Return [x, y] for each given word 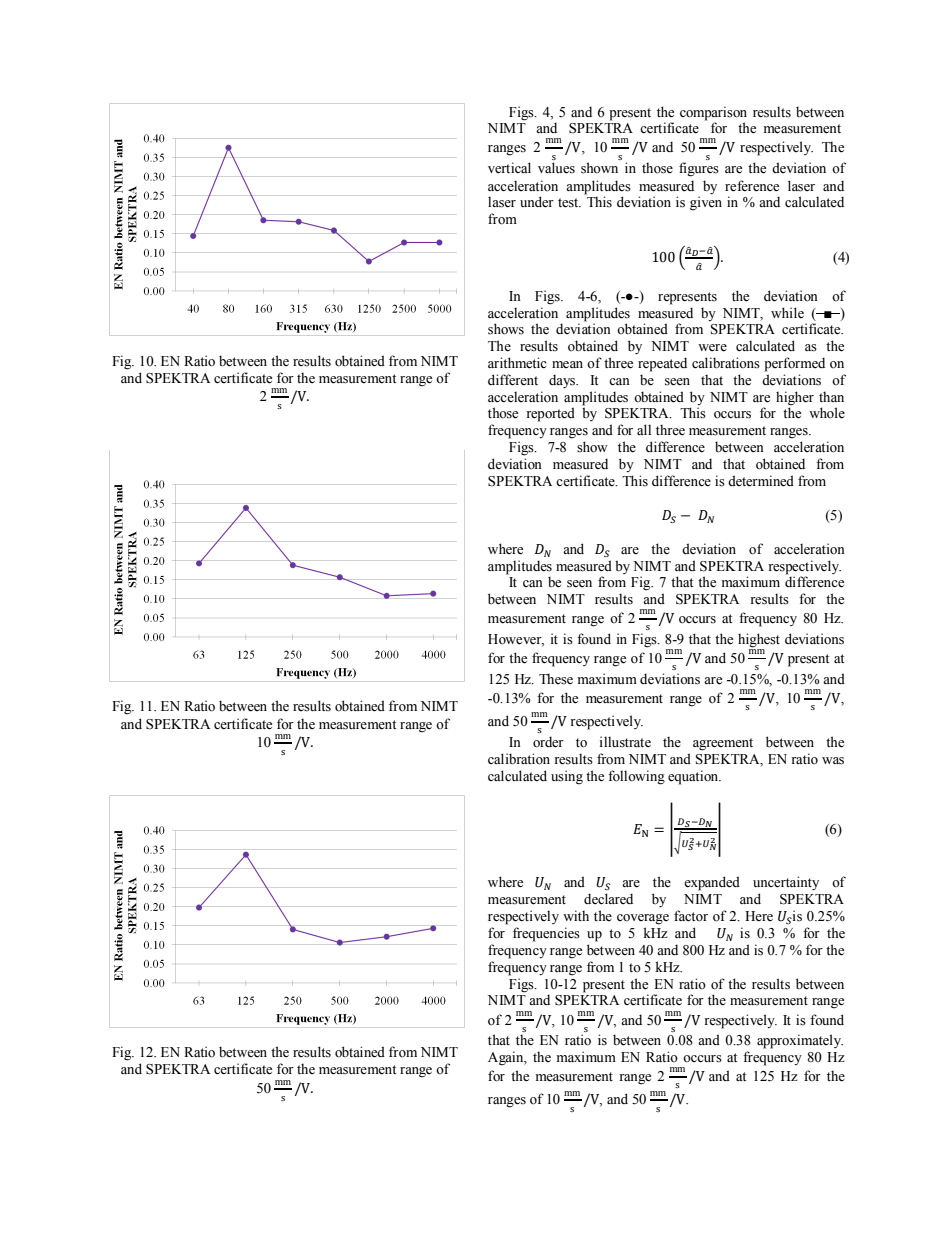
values [556, 168]
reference [752, 186]
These [556, 679]
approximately [800, 1041]
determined [761, 481]
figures [699, 169]
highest [759, 641]
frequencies [546, 934]
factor [691, 916]
